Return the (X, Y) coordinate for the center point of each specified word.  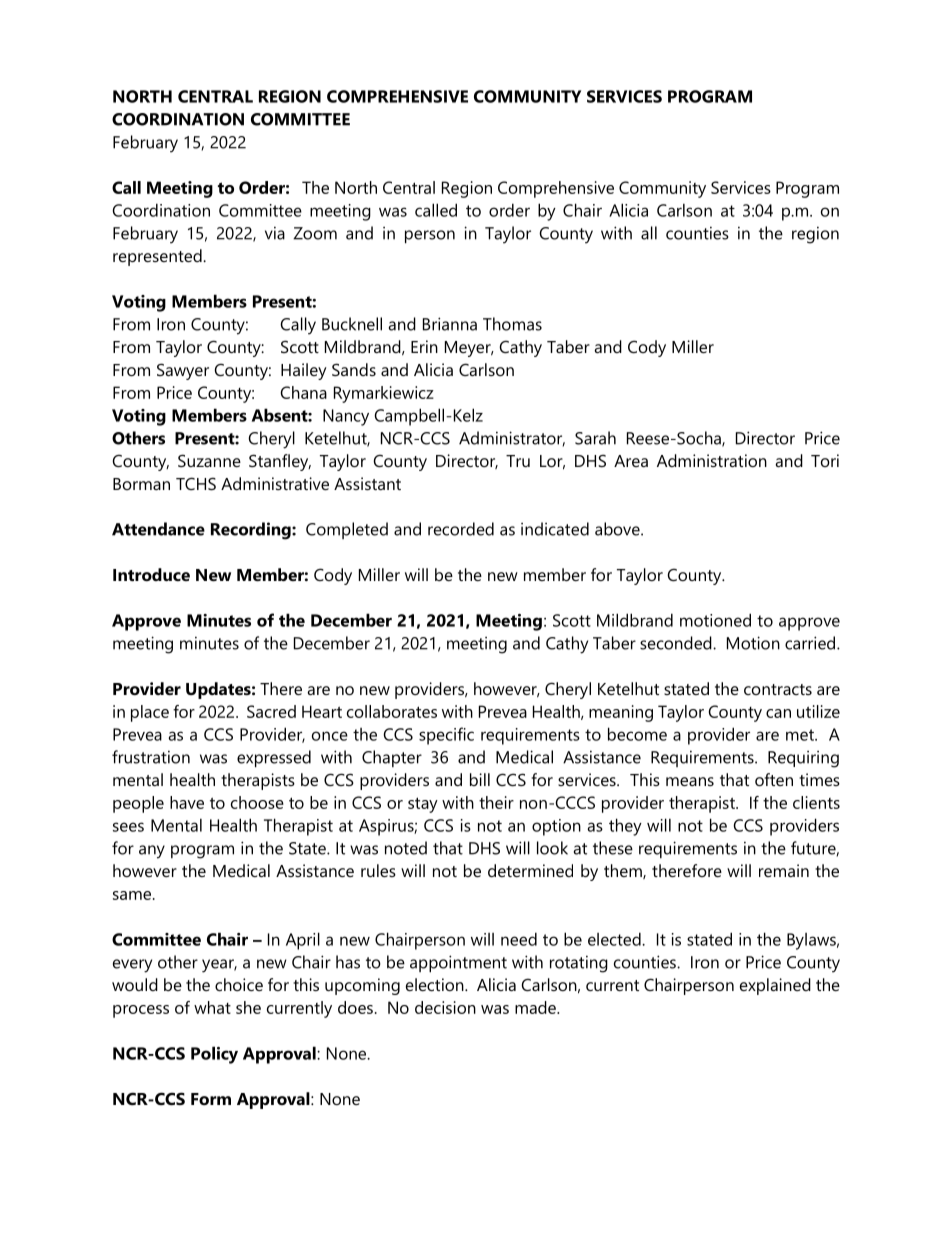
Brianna (450, 324)
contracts (778, 689)
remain (784, 870)
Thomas (512, 324)
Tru (518, 461)
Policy (214, 1055)
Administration (712, 460)
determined (530, 870)
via (275, 233)
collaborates (392, 711)
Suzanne (209, 460)
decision (445, 1007)
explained (775, 986)
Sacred (271, 711)
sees (128, 827)
